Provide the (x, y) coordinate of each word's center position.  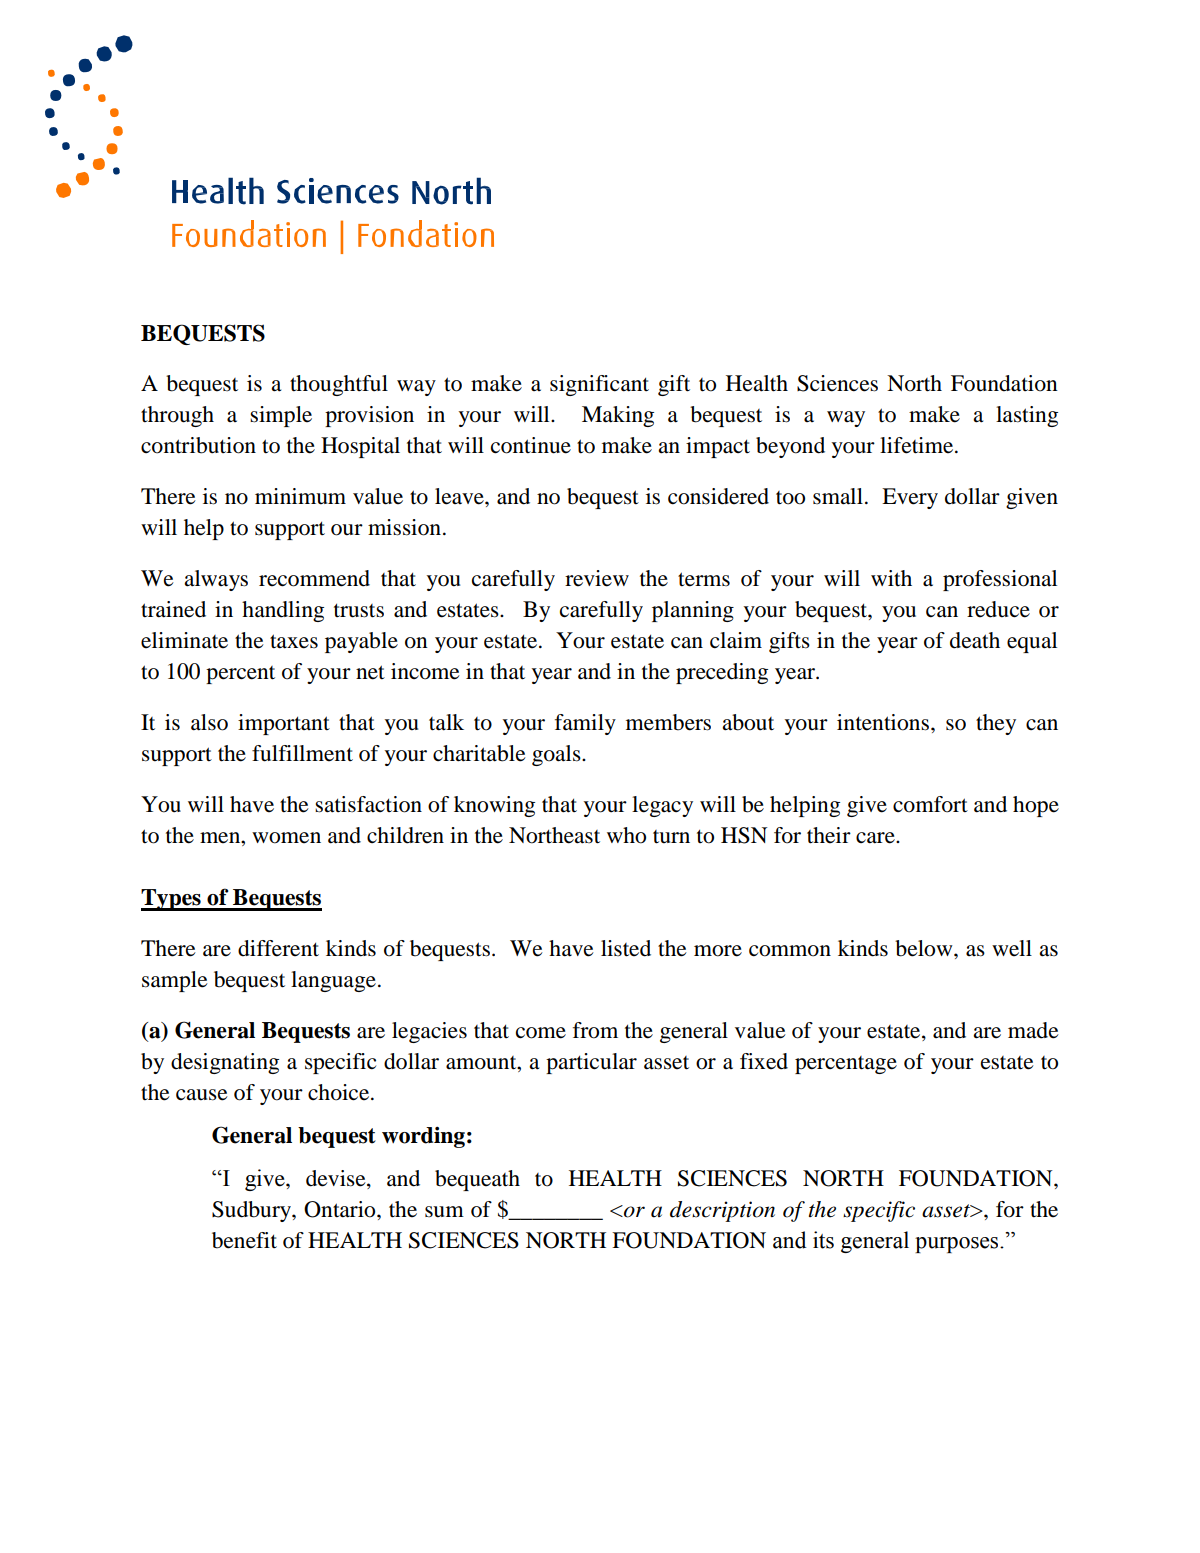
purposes (958, 1245)
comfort (930, 804)
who (626, 835)
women (286, 838)
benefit (244, 1240)
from (595, 1030)
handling (283, 611)
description (722, 1211)
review (597, 578)
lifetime (918, 445)
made (1033, 1030)
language (333, 981)
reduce (998, 609)
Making (618, 416)
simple (281, 416)
